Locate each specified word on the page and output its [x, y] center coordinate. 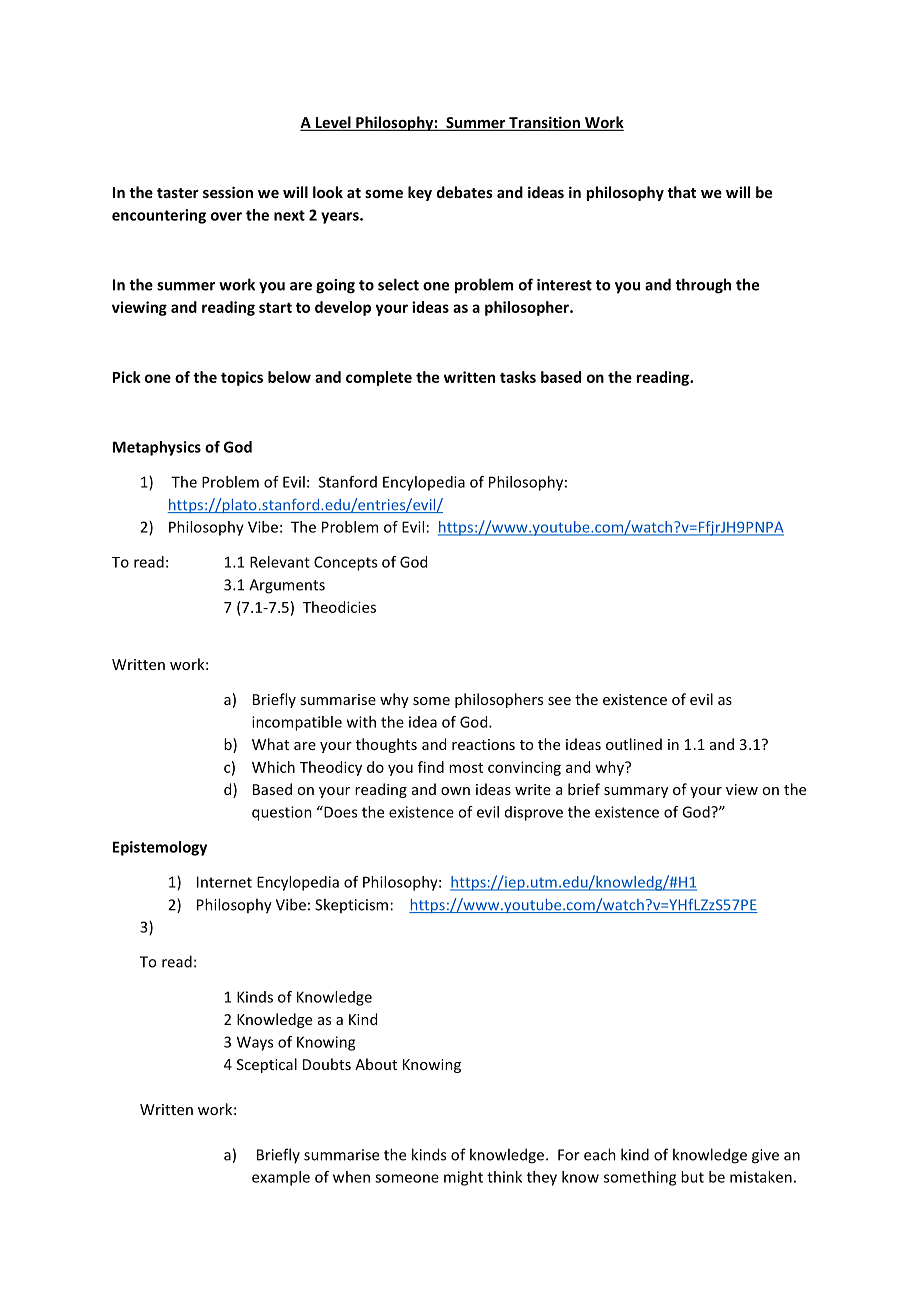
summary [636, 792]
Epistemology [160, 848]
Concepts [345, 563]
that [681, 192]
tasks [518, 377]
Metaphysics [157, 448]
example [281, 1178]
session [228, 192]
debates [465, 192]
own [455, 791]
